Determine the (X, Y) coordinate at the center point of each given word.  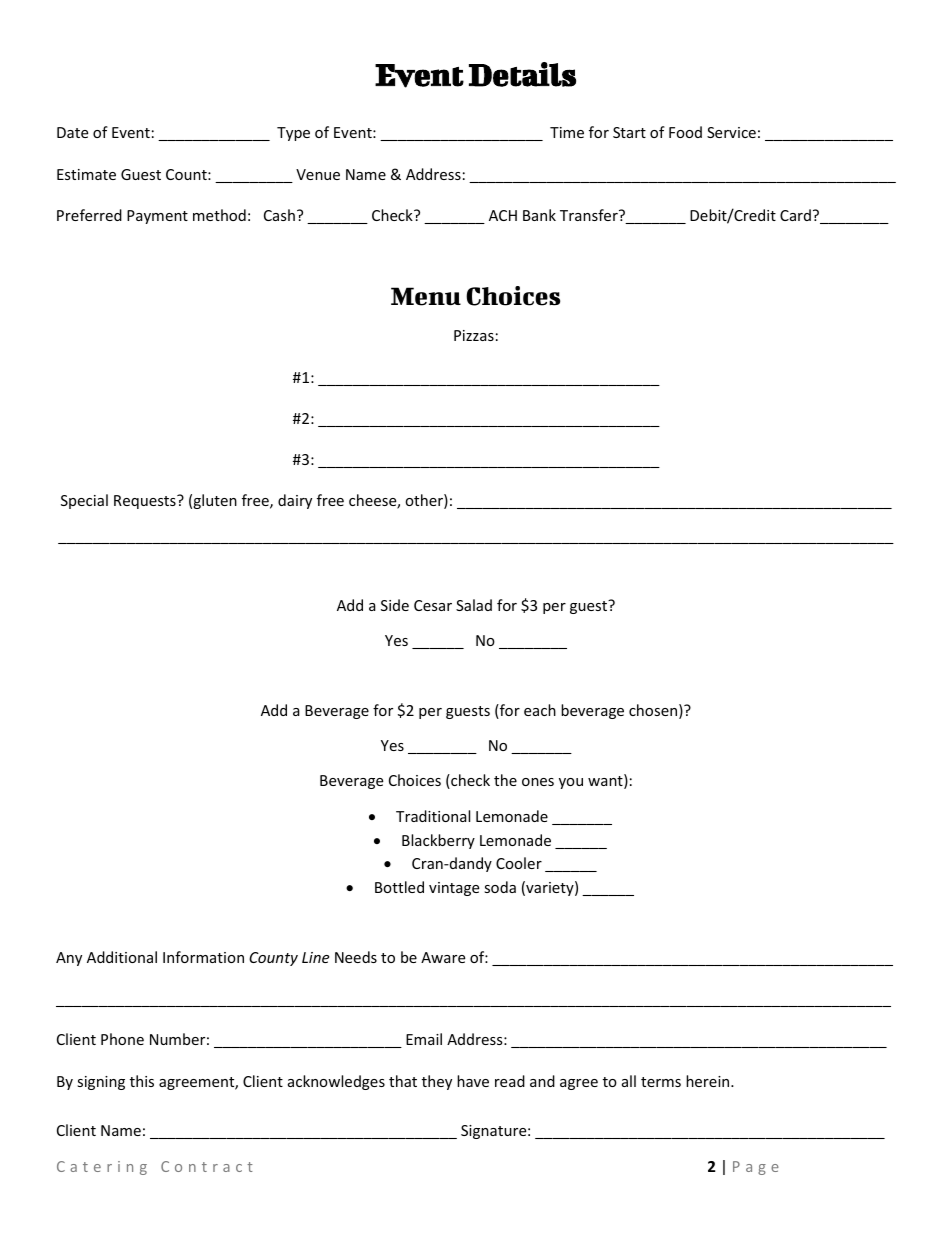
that (403, 1081)
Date (72, 132)
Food (685, 132)
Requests (146, 502)
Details (522, 74)
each (540, 710)
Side (395, 605)
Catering (102, 1168)
